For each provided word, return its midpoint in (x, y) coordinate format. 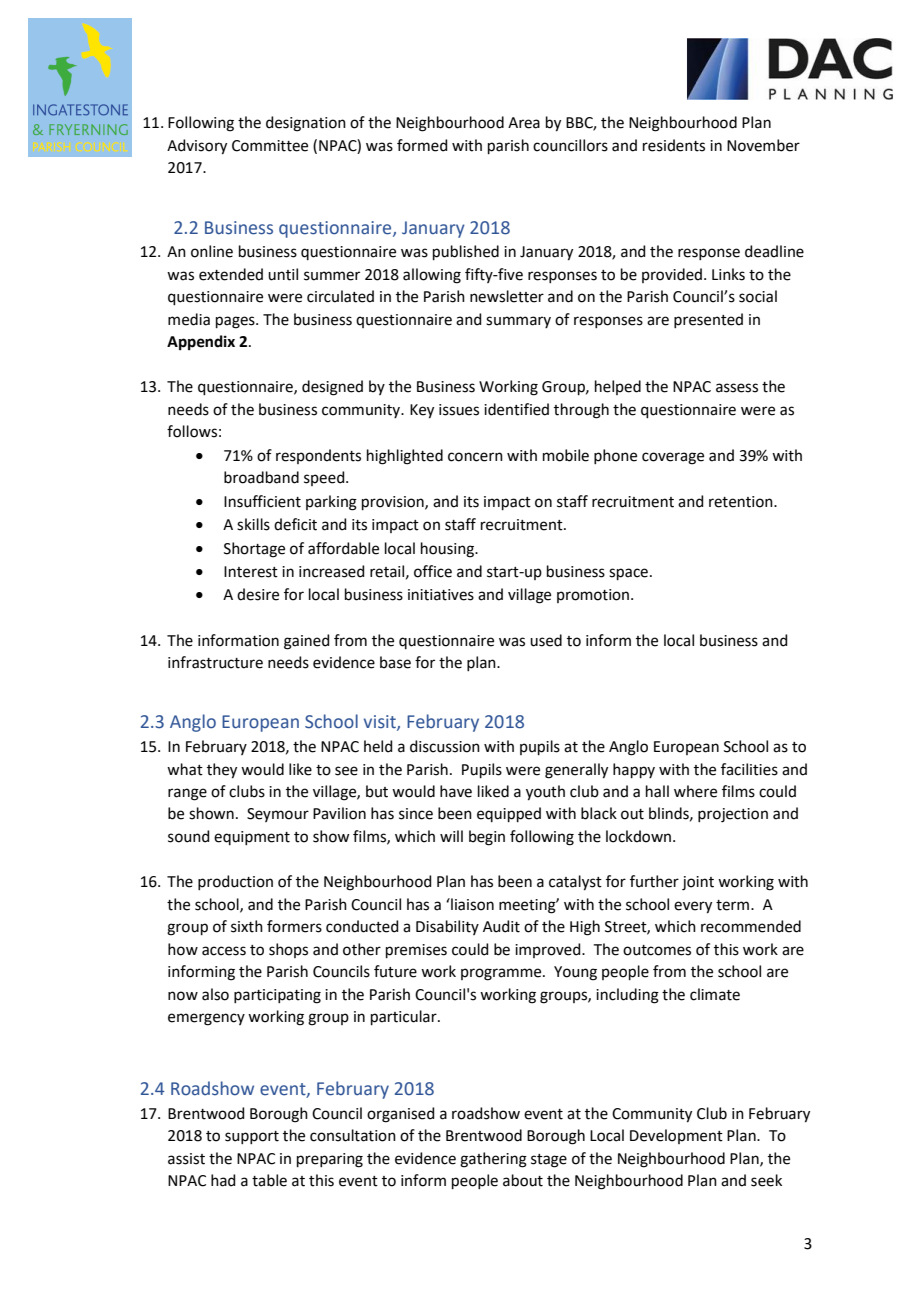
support (252, 1137)
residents (674, 145)
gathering (493, 1160)
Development (676, 1136)
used (546, 640)
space (628, 574)
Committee (270, 146)
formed (422, 145)
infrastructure (215, 662)
